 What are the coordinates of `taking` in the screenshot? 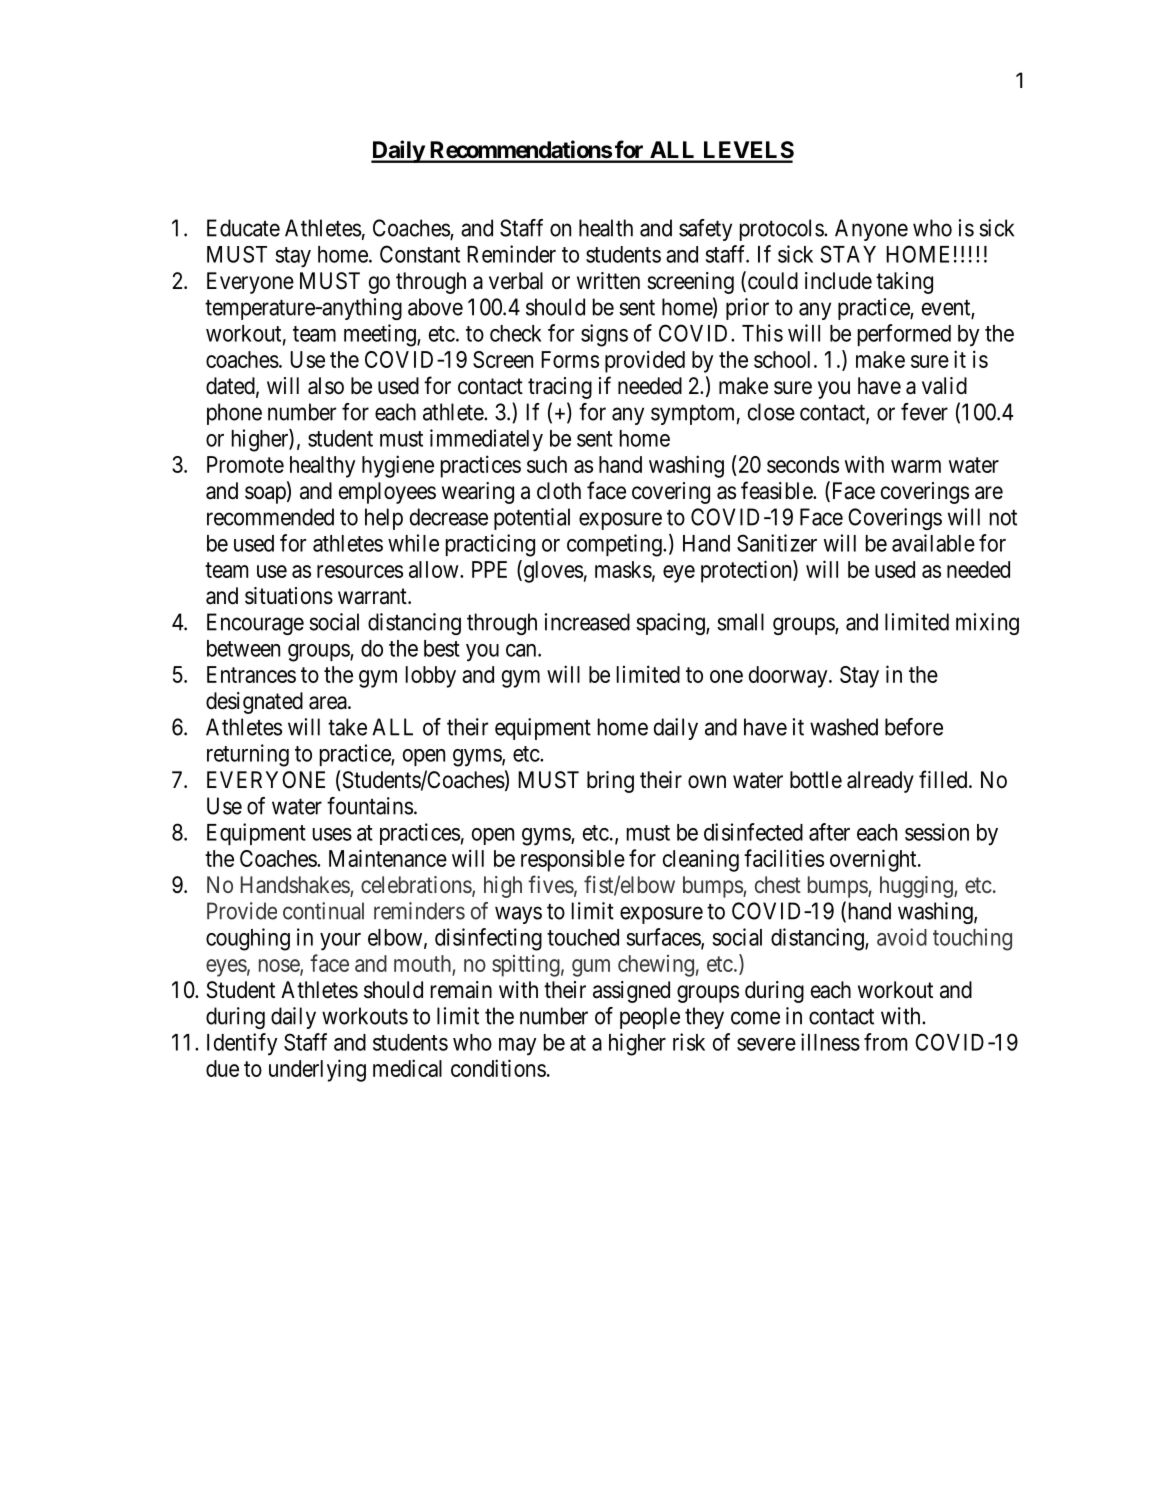 It's located at (904, 283).
